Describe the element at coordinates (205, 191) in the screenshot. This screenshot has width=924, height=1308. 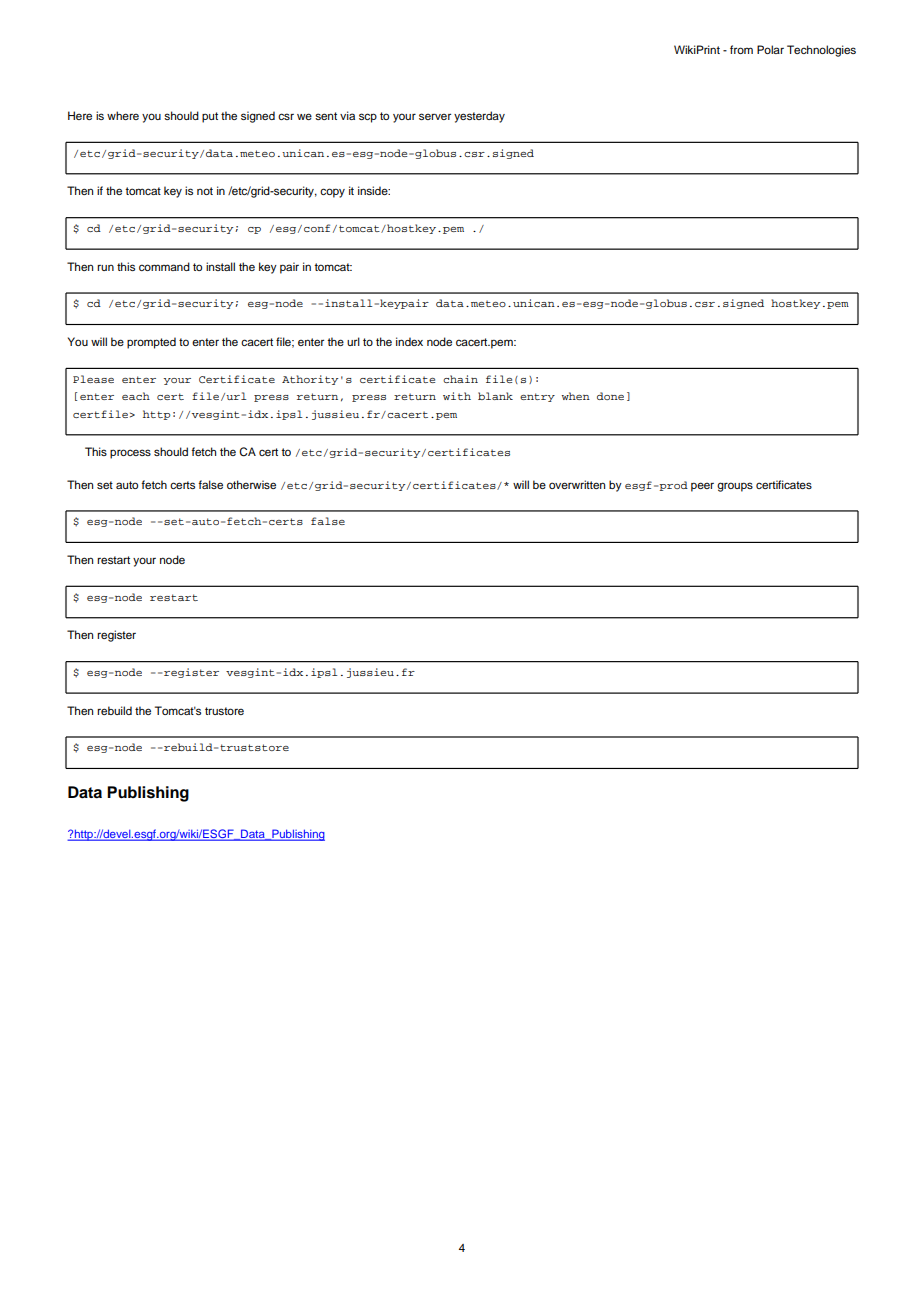
I see `not` at that location.
